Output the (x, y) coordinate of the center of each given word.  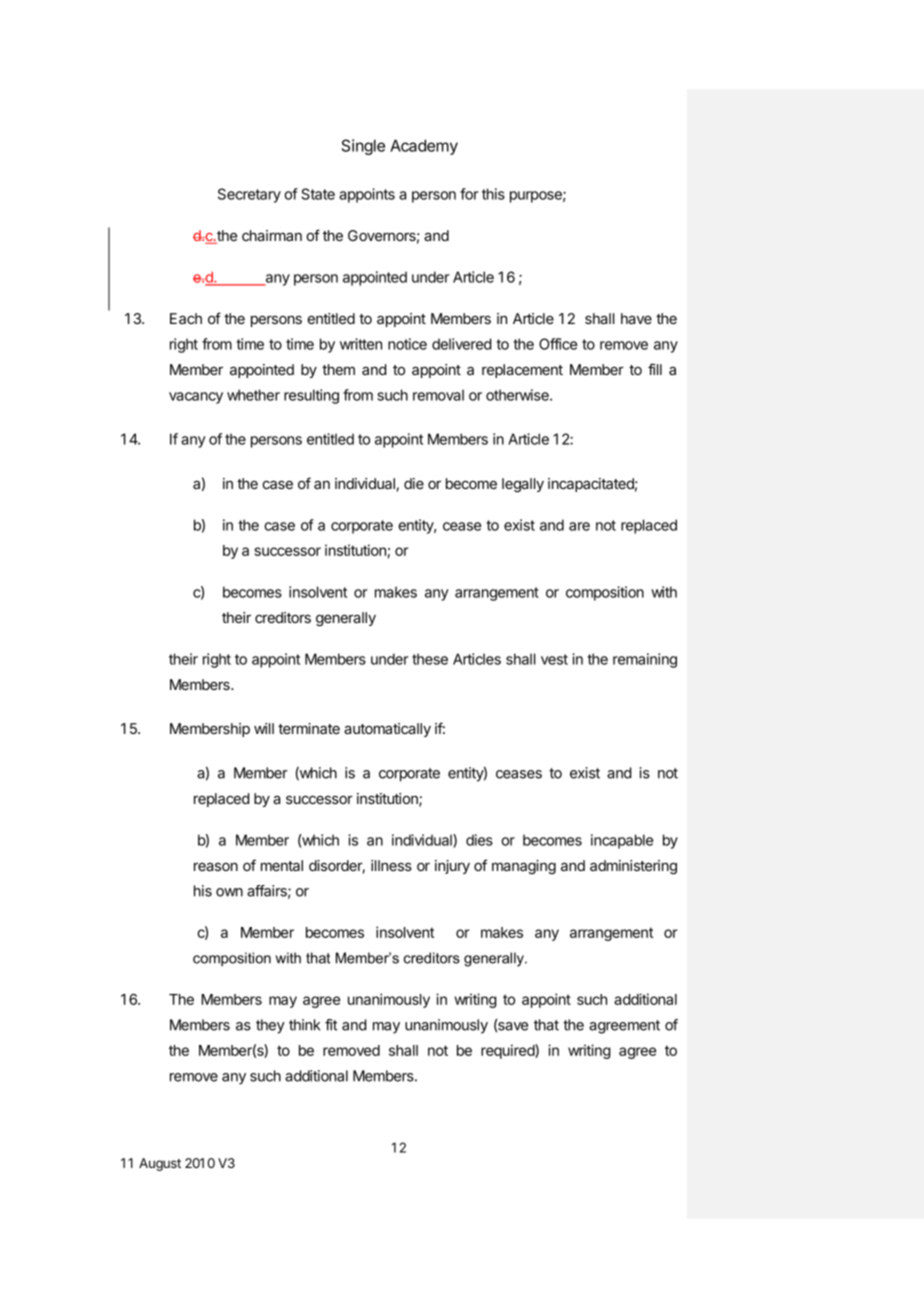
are (579, 526)
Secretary (249, 195)
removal (438, 395)
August (160, 1164)
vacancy (196, 398)
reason (216, 866)
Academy (424, 147)
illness (391, 865)
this (493, 194)
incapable (622, 841)
